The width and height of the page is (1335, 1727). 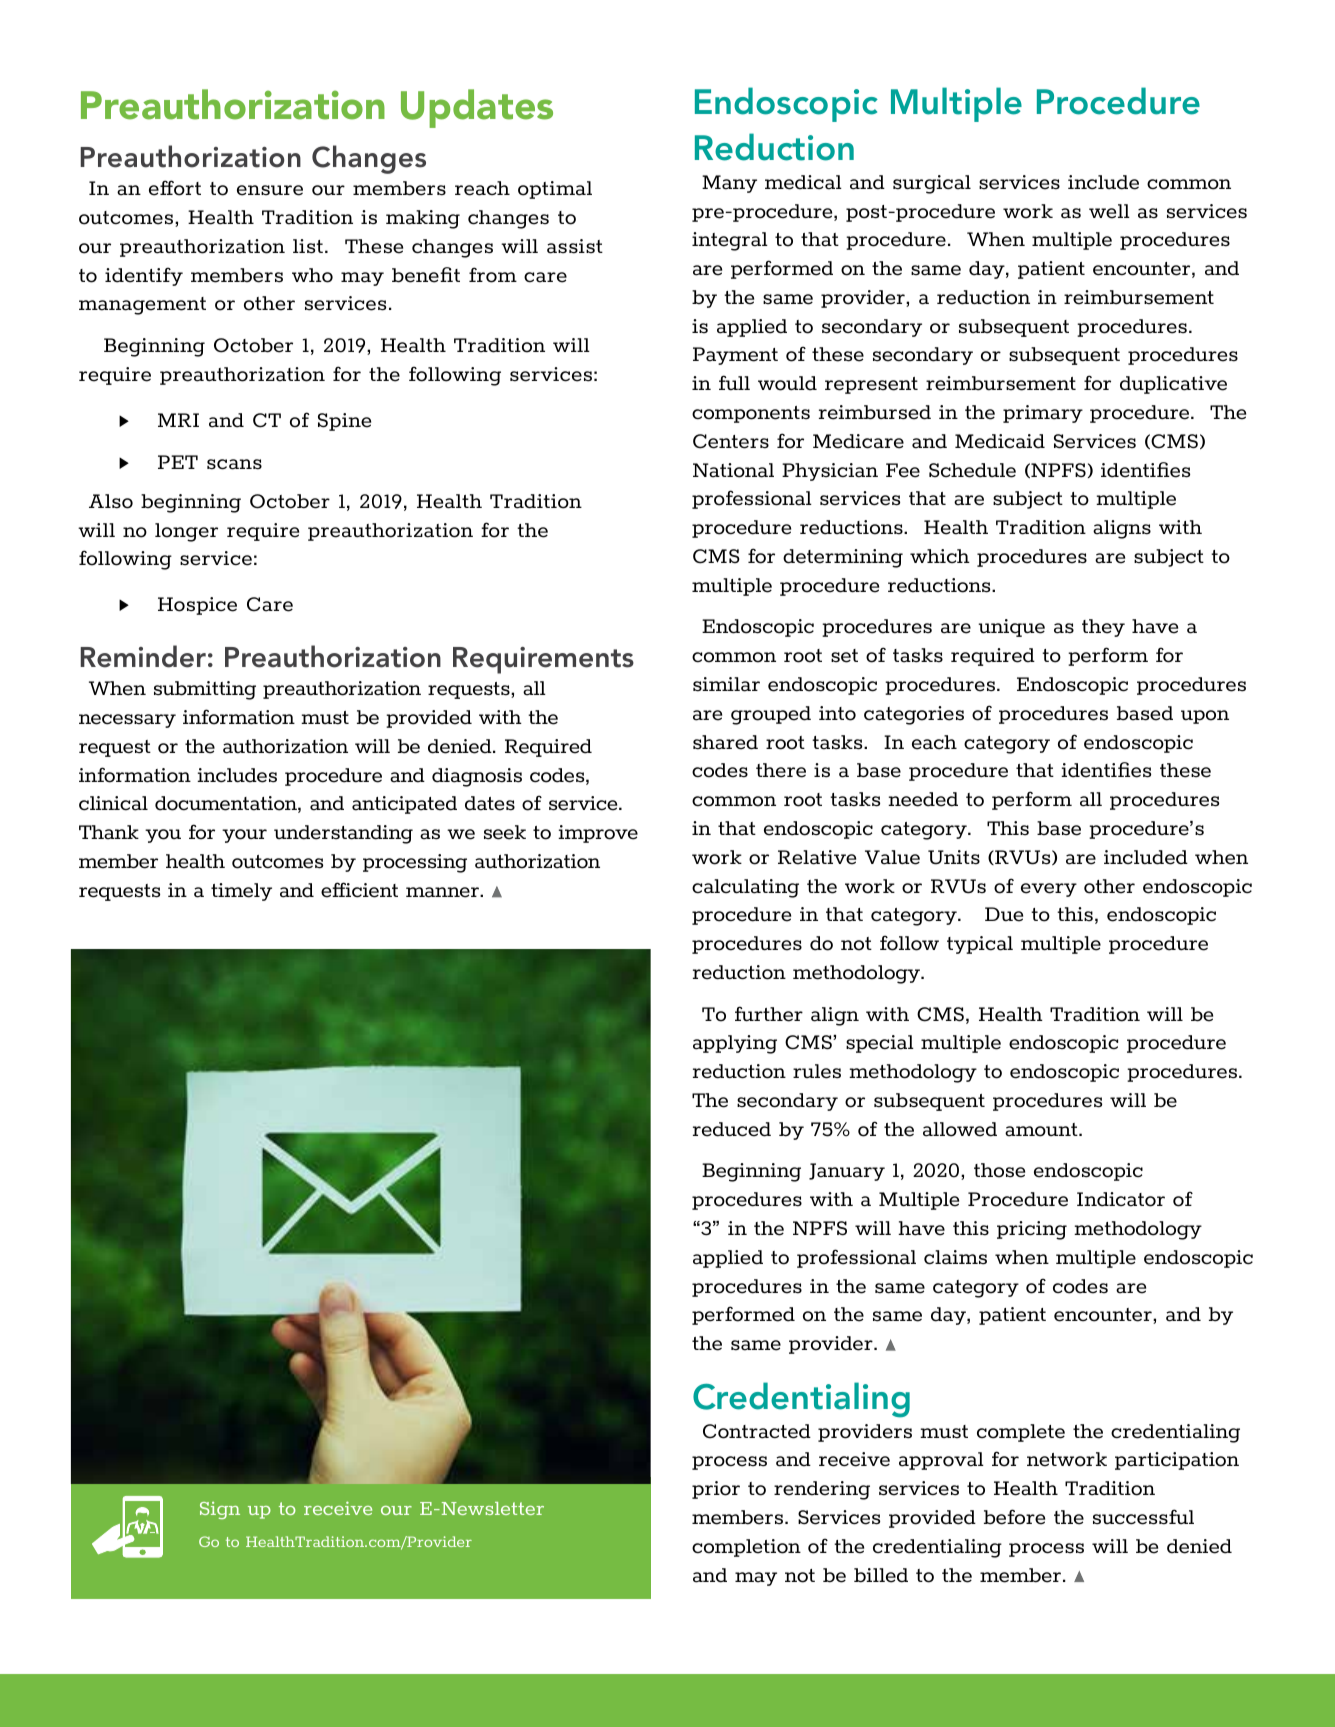 I want to click on prior, so click(x=716, y=1490).
